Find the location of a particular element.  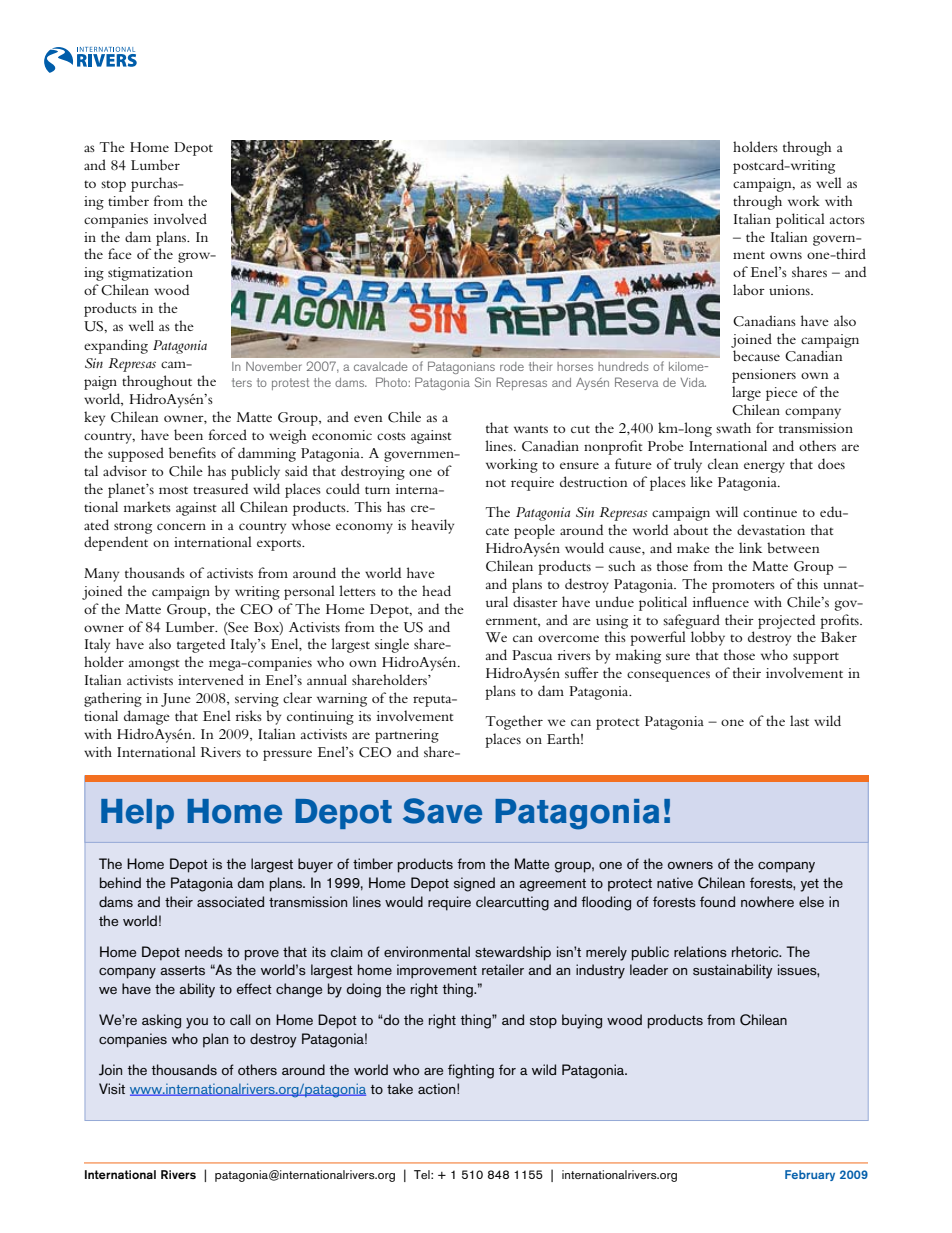

asserts is located at coordinates (182, 971).
